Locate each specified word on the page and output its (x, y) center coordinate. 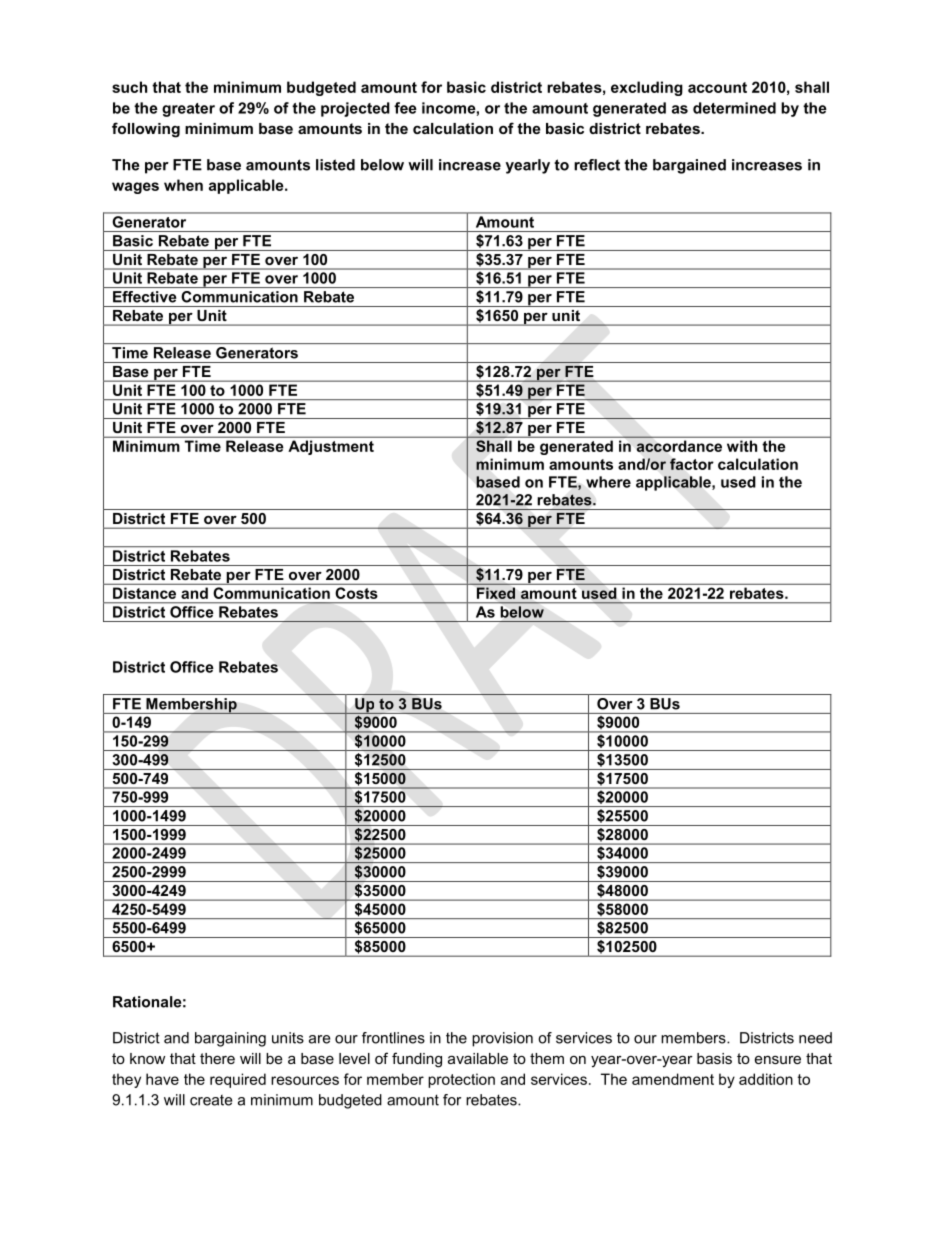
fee (405, 108)
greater (188, 110)
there (217, 1058)
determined (734, 108)
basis (714, 1058)
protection (461, 1080)
